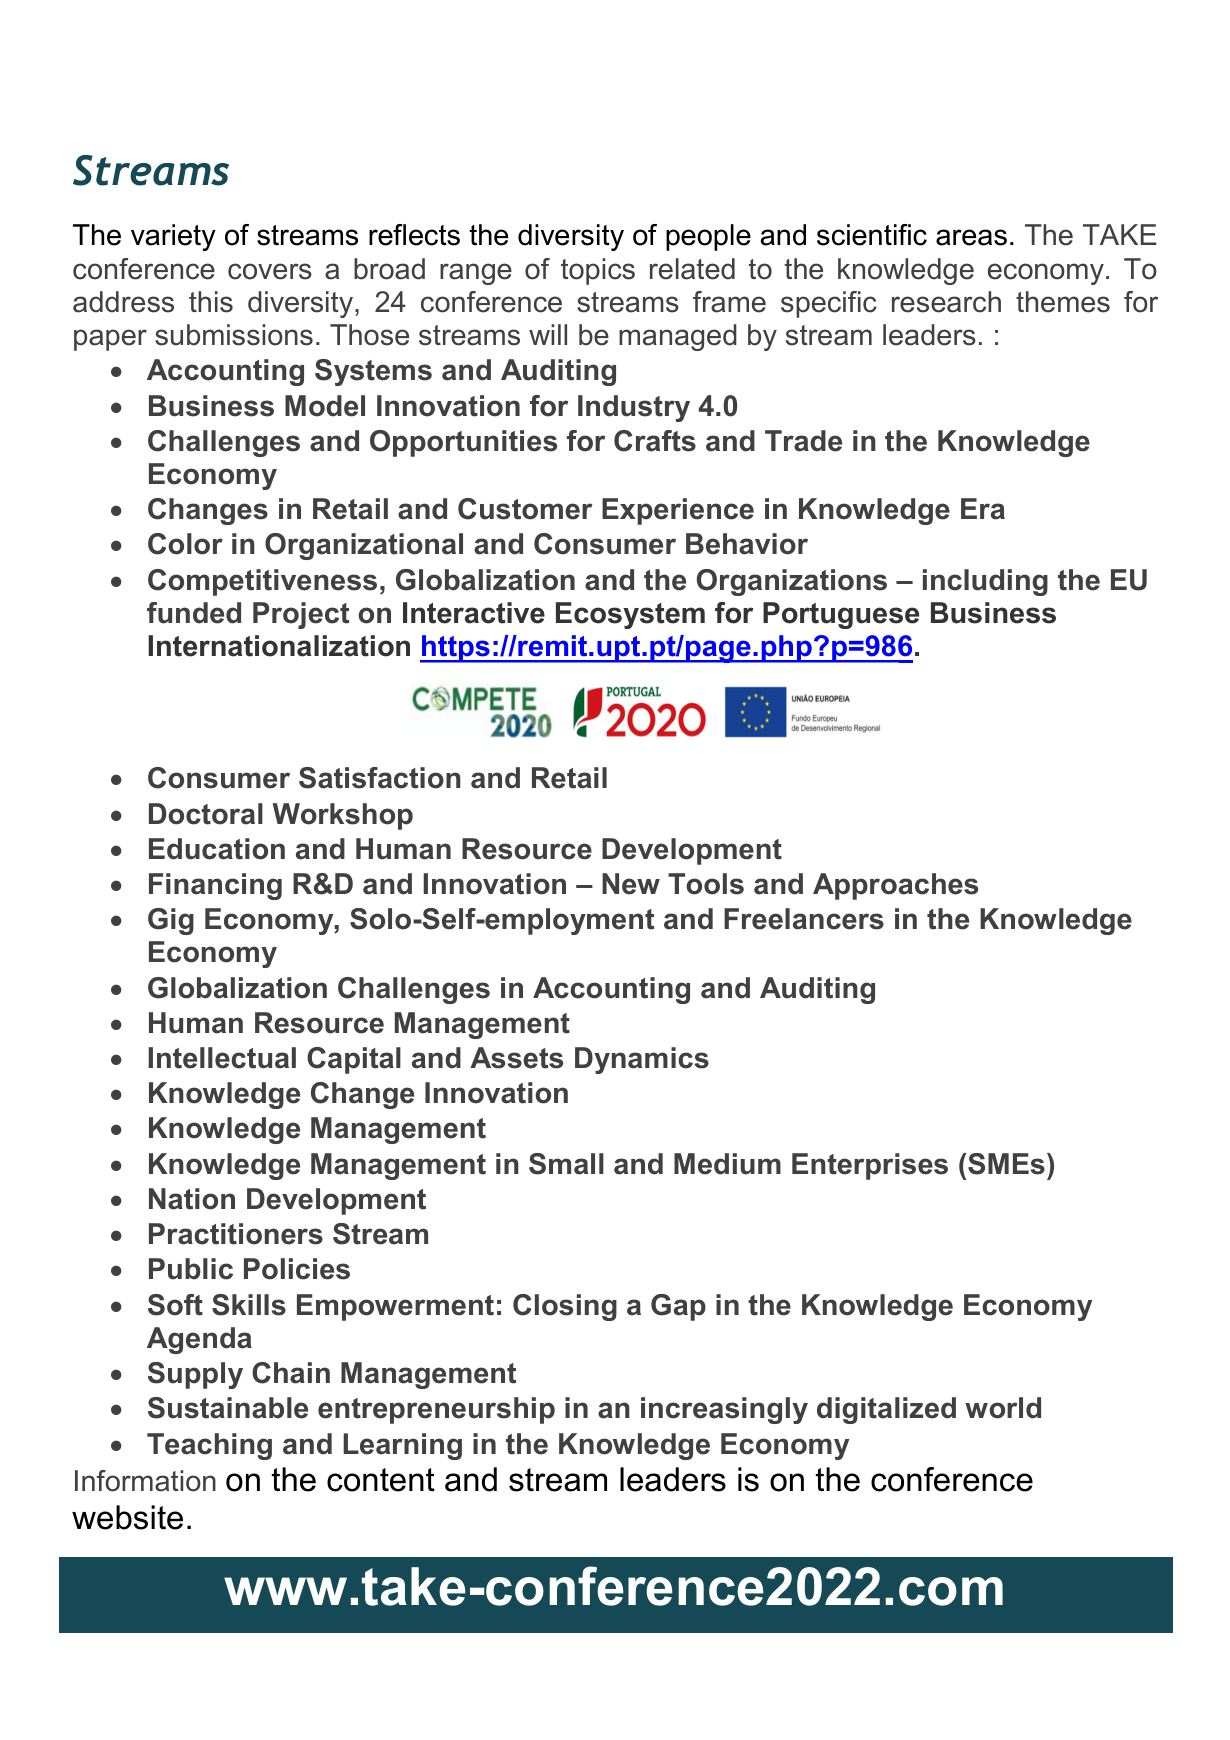 The height and width of the document is (1740, 1230). What do you see at coordinates (804, 919) in the document?
I see `Freelancers` at bounding box center [804, 919].
